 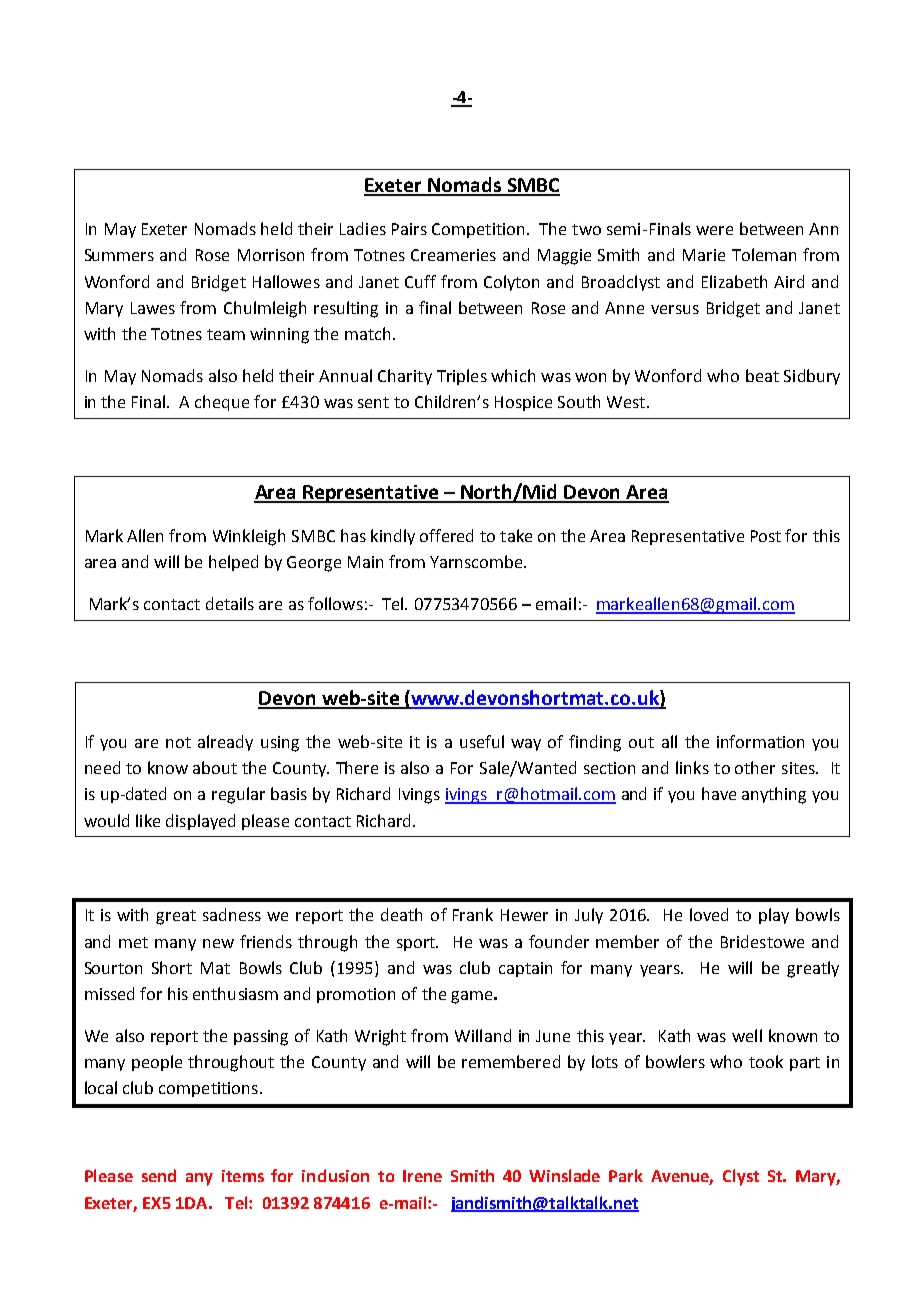 I want to click on loved, so click(x=709, y=914).
